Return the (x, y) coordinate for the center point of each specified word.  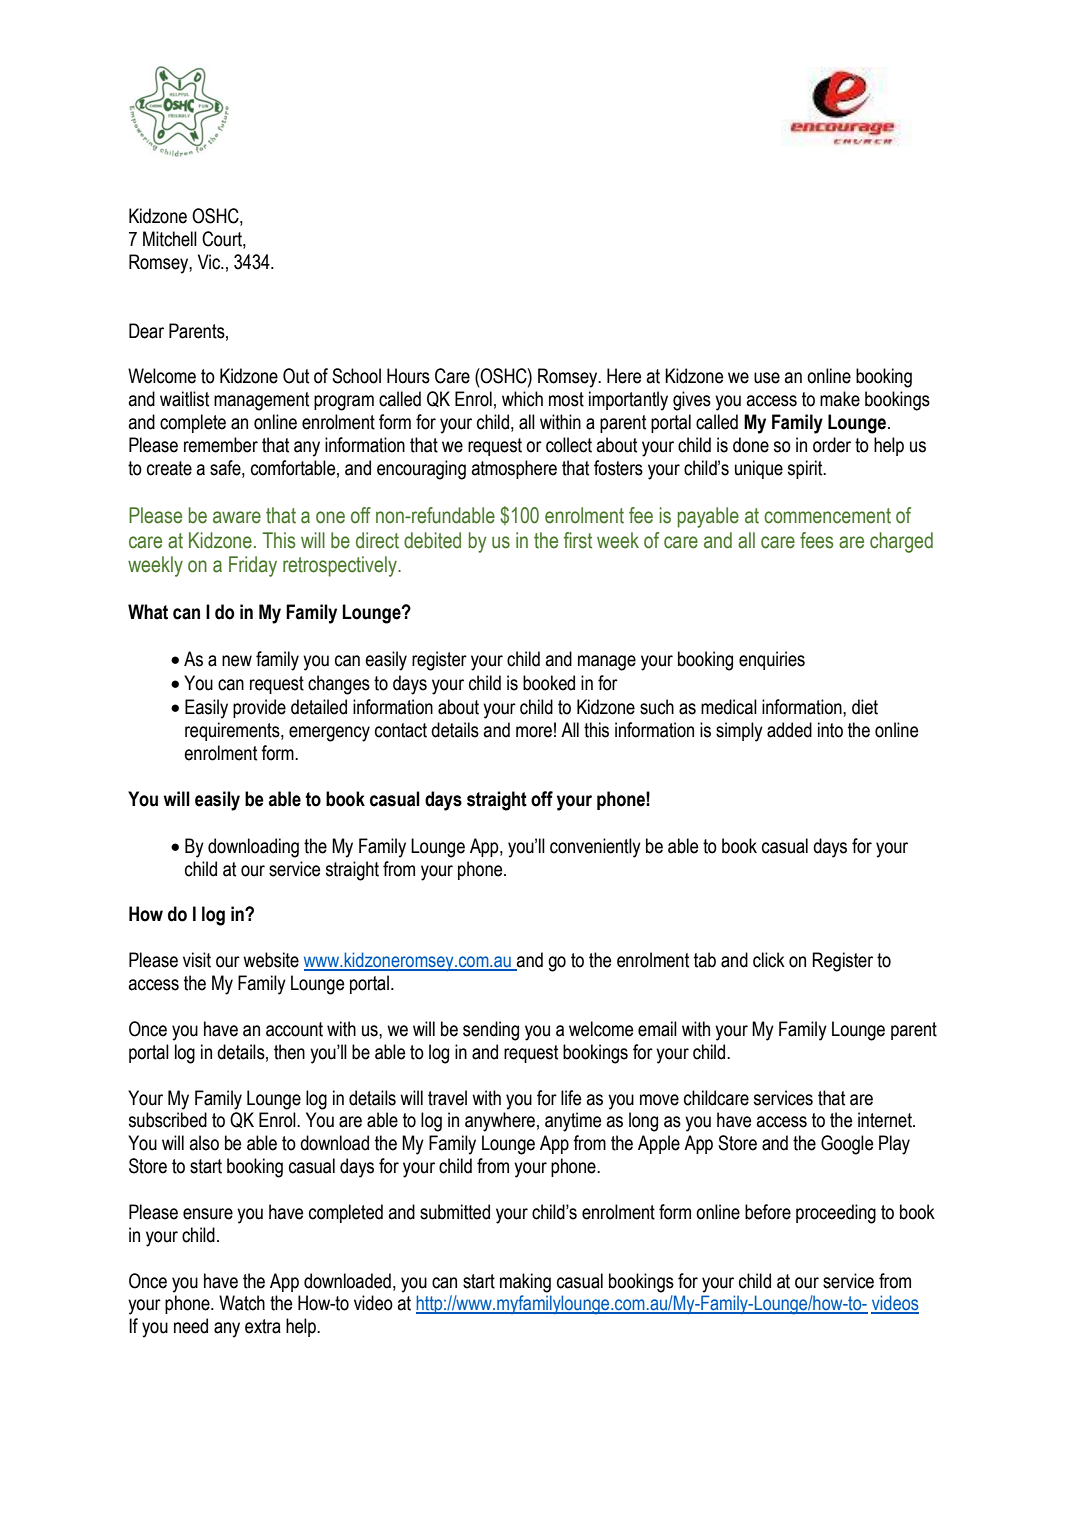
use (767, 378)
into (830, 730)
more (534, 732)
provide (259, 708)
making (525, 1283)
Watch (242, 1303)
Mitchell (170, 239)
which (522, 399)
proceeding (836, 1214)
